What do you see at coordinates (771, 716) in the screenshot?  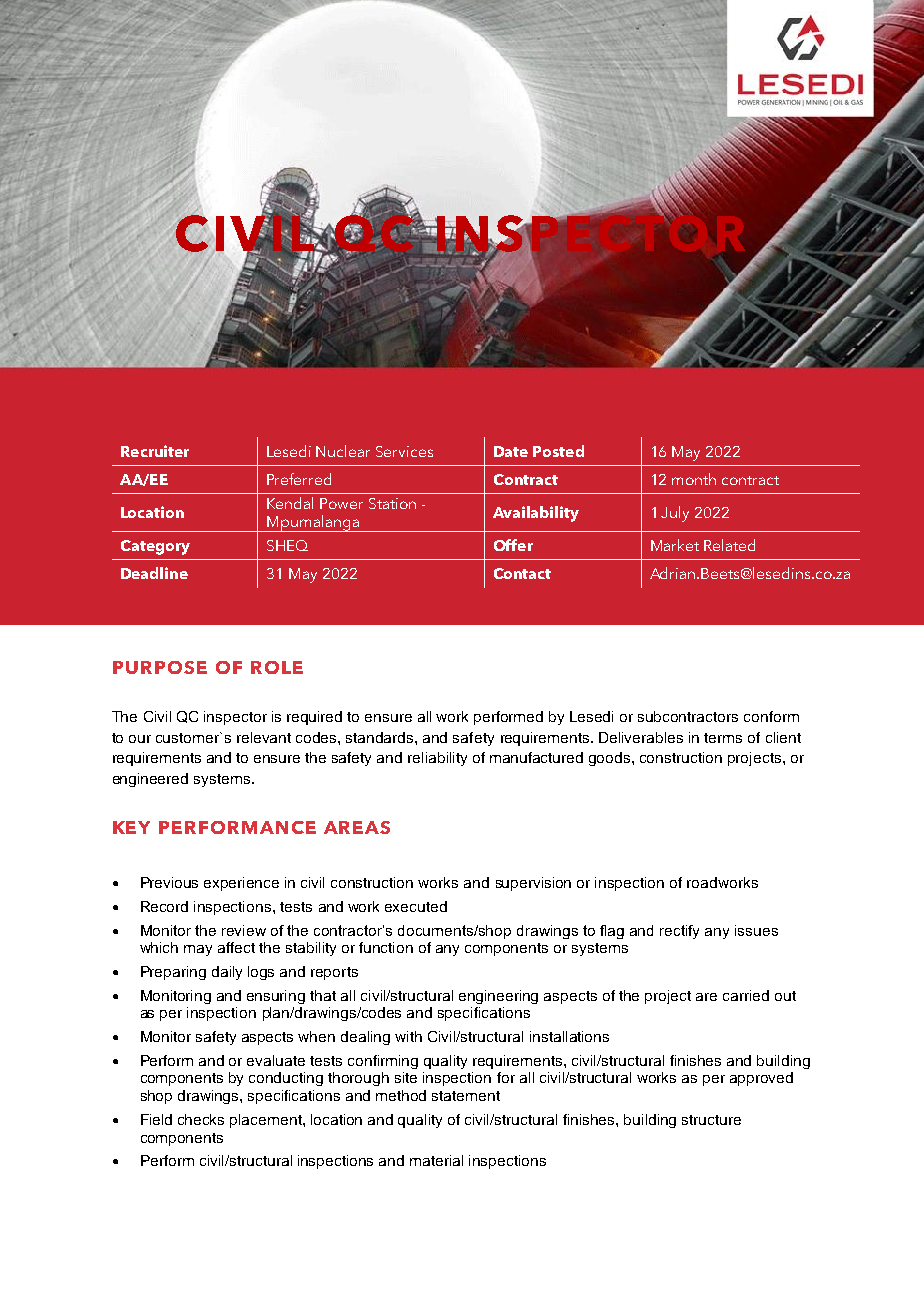 I see `conform` at bounding box center [771, 716].
